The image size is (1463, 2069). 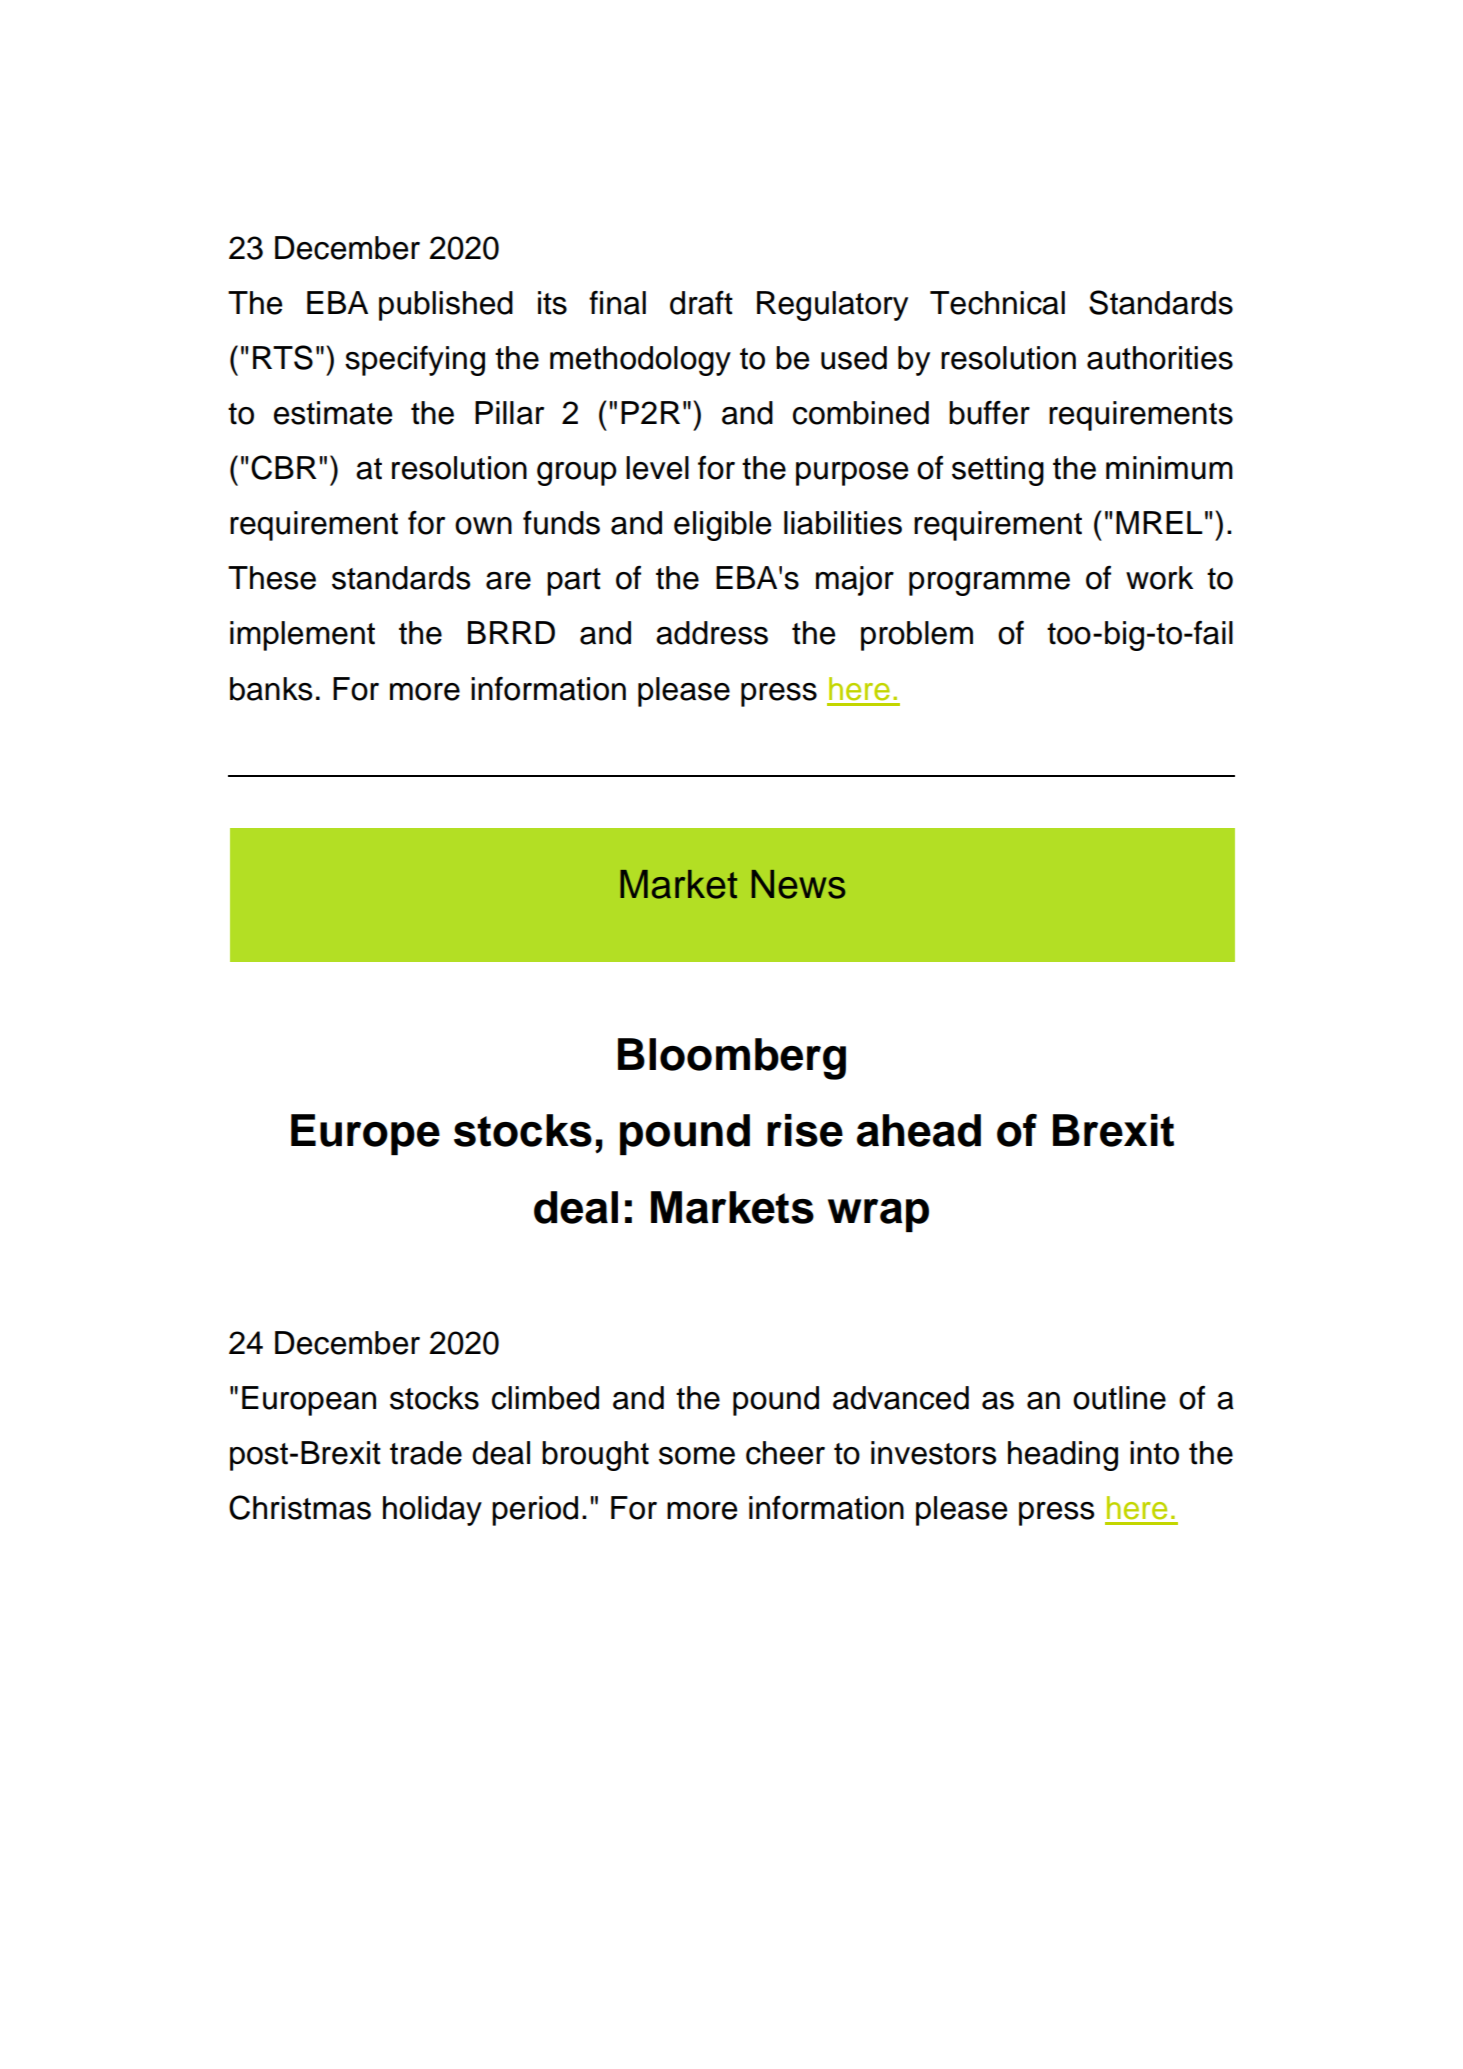 What do you see at coordinates (426, 1453) in the image?
I see `trade` at bounding box center [426, 1453].
